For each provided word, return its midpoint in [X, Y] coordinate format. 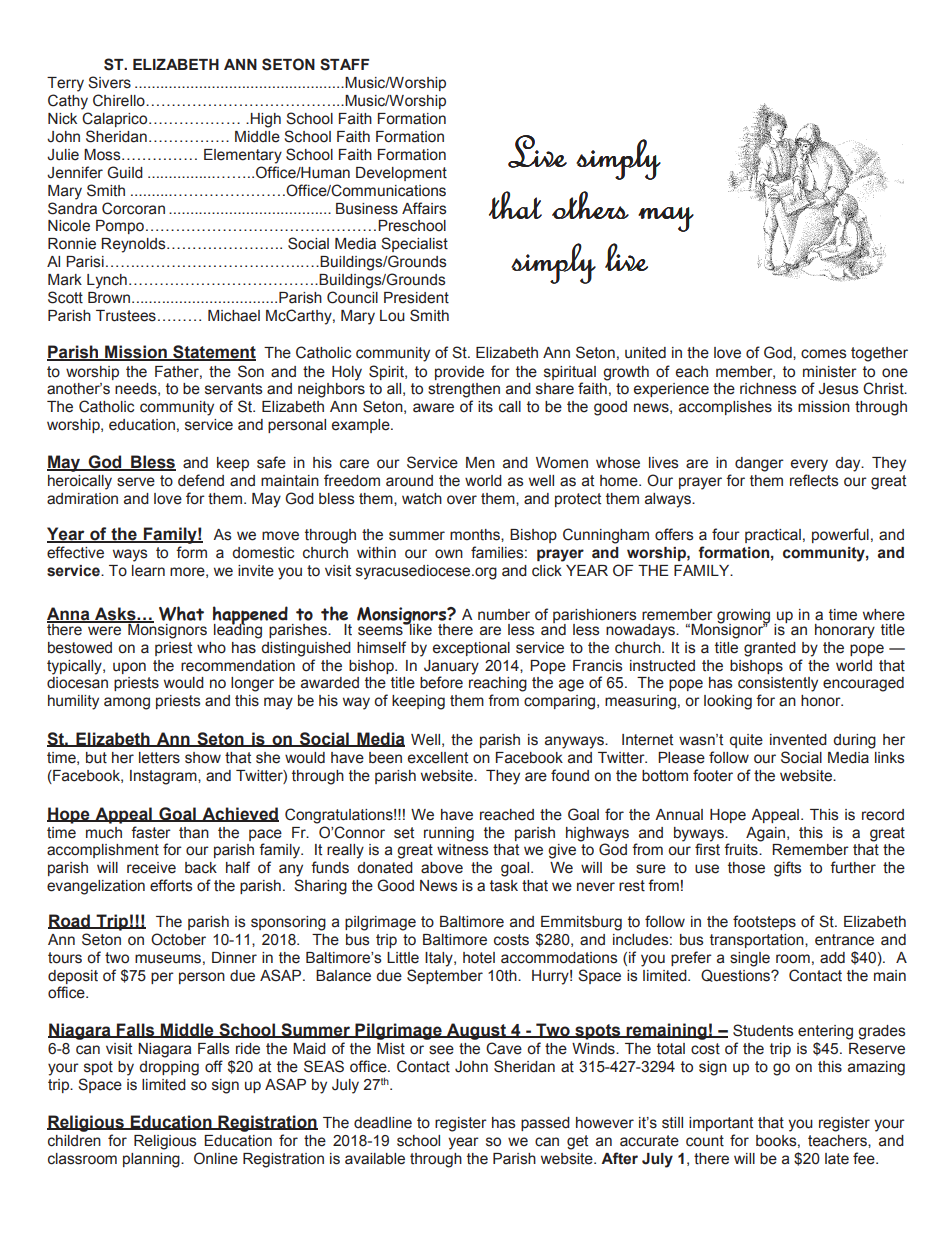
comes [824, 354]
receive [151, 868]
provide [459, 373]
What [181, 613]
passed [545, 1124]
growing [743, 617]
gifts [788, 869]
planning [152, 1160]
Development [401, 174]
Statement [213, 353]
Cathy [68, 102]
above [442, 868]
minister [830, 372]
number [504, 615]
